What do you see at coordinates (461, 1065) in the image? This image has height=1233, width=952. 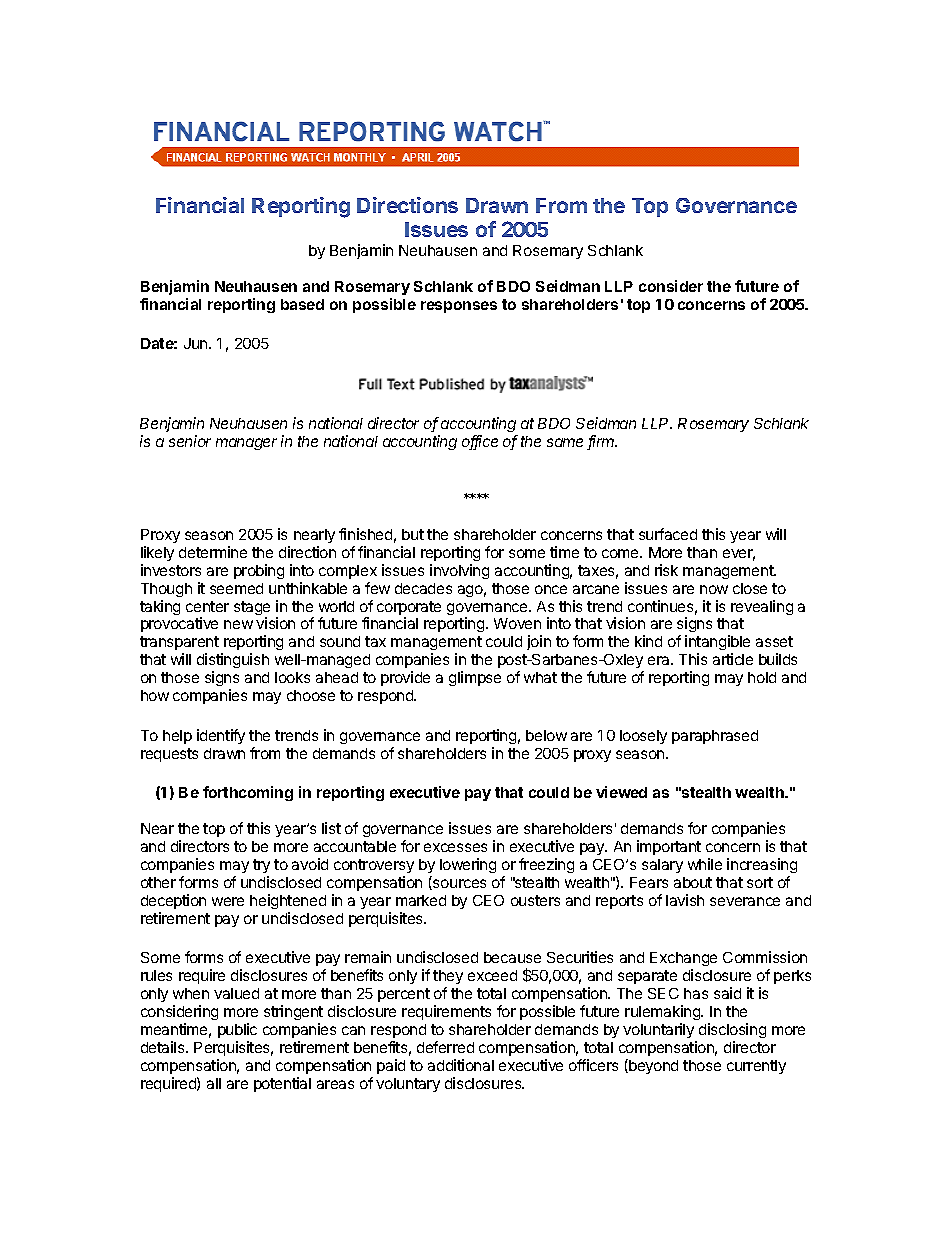 I see `additional` at bounding box center [461, 1065].
